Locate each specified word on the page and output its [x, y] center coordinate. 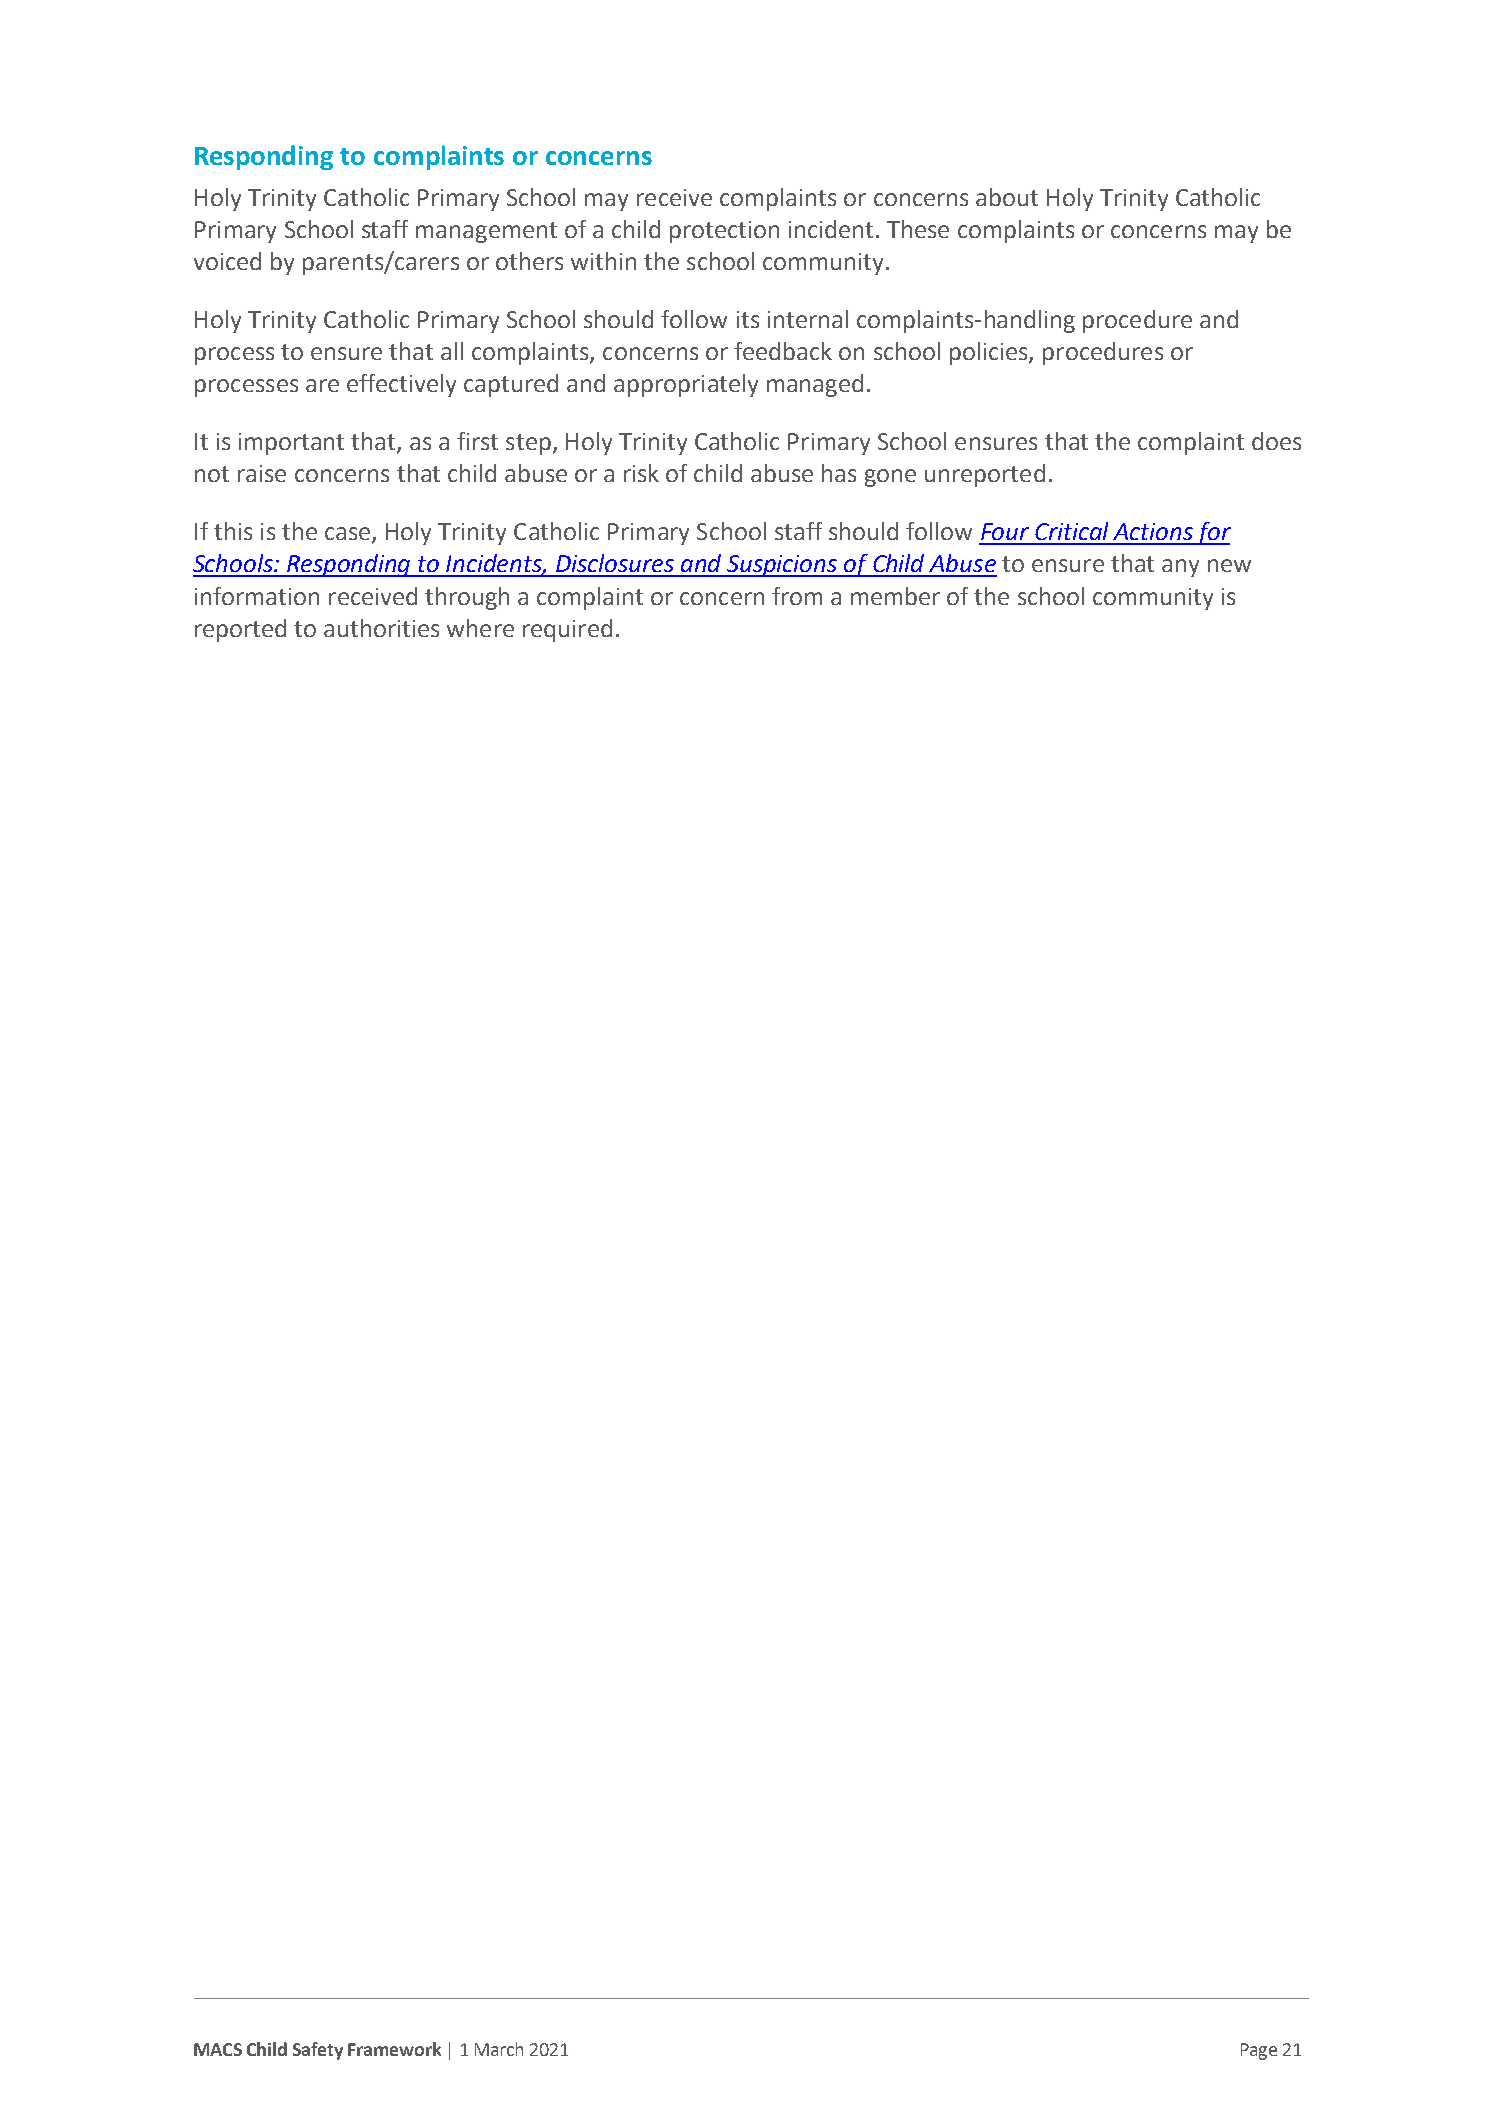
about [1007, 197]
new [1229, 565]
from [797, 596]
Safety [318, 2051]
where [480, 628]
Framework [394, 2049]
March [499, 2049]
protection [724, 232]
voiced [227, 261]
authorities [381, 628]
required [567, 630]
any [1180, 568]
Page [1259, 2051]
